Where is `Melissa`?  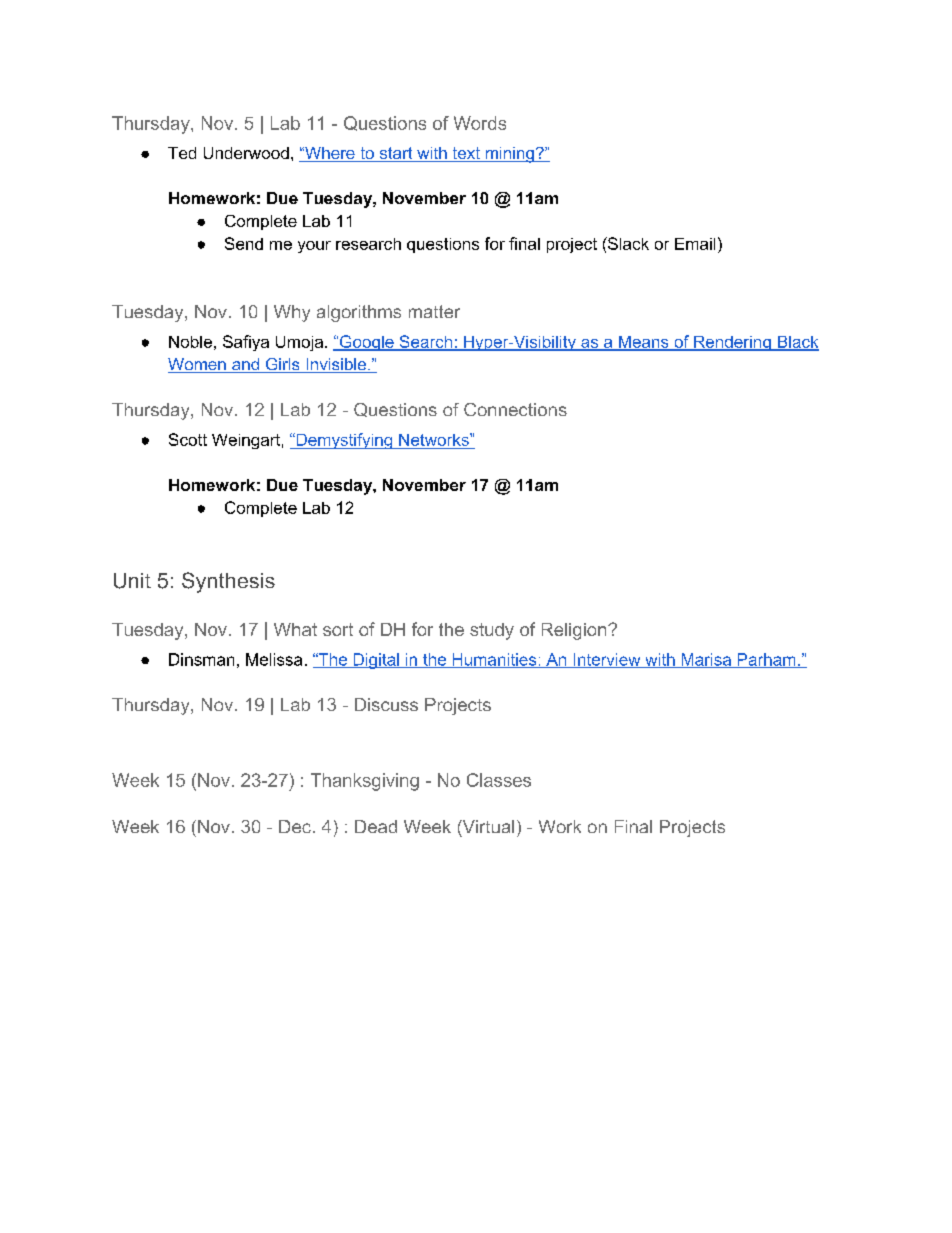
Melissa is located at coordinates (274, 659).
